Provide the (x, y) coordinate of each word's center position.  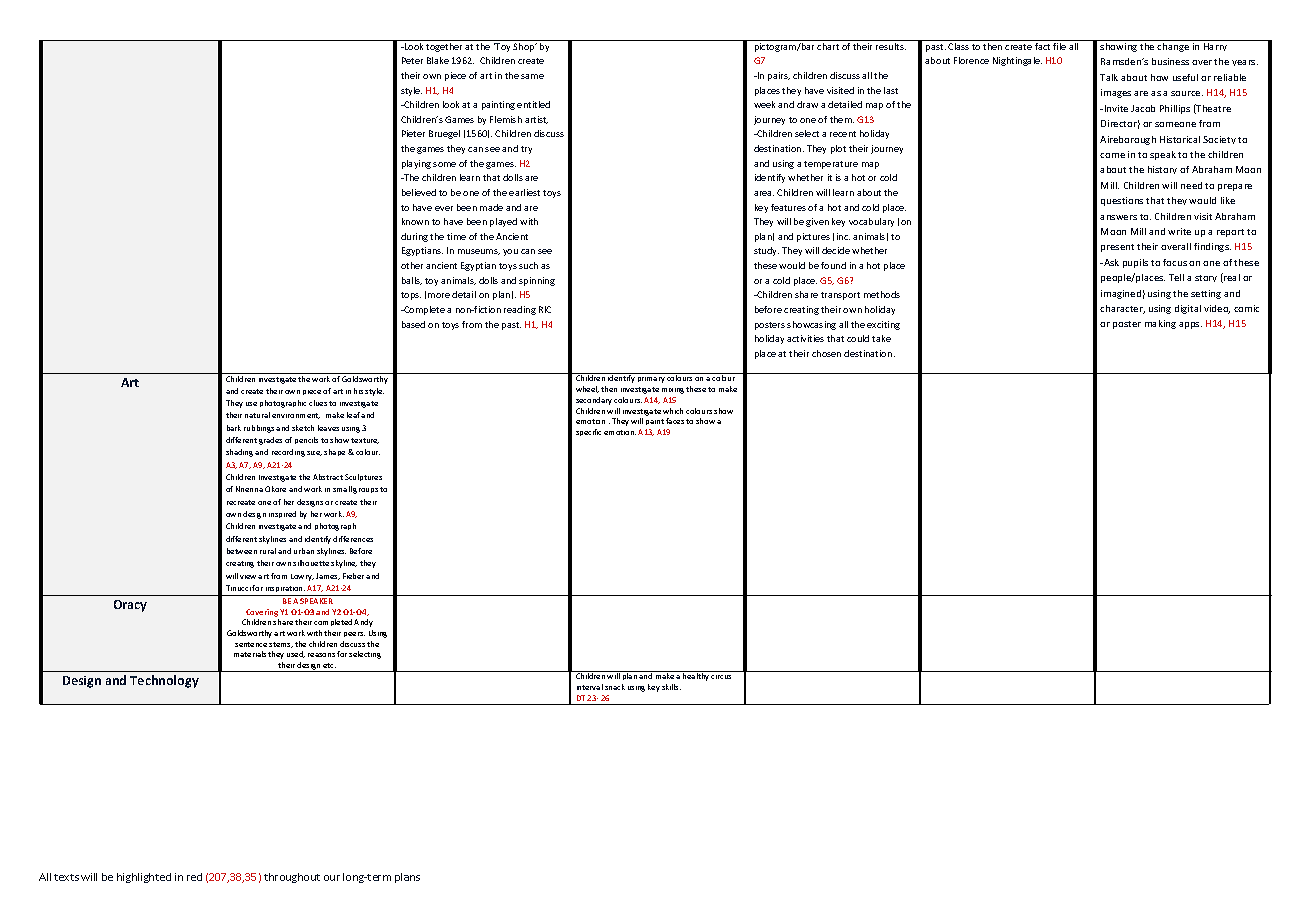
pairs (779, 76)
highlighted (144, 878)
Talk (1109, 77)
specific (588, 432)
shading (239, 453)
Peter (412, 60)
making (1160, 324)
